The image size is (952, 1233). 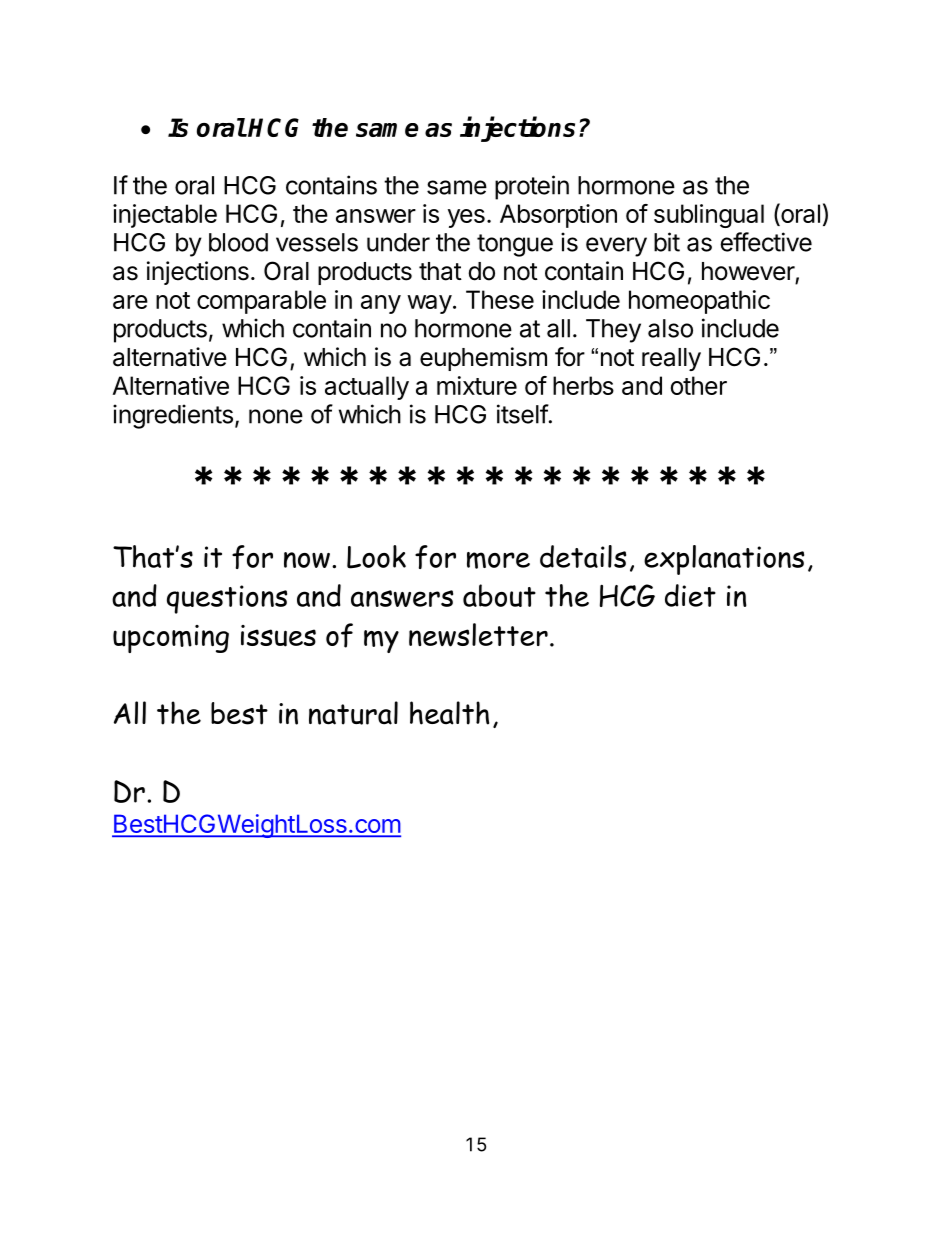 I want to click on explanations, so click(x=724, y=560).
